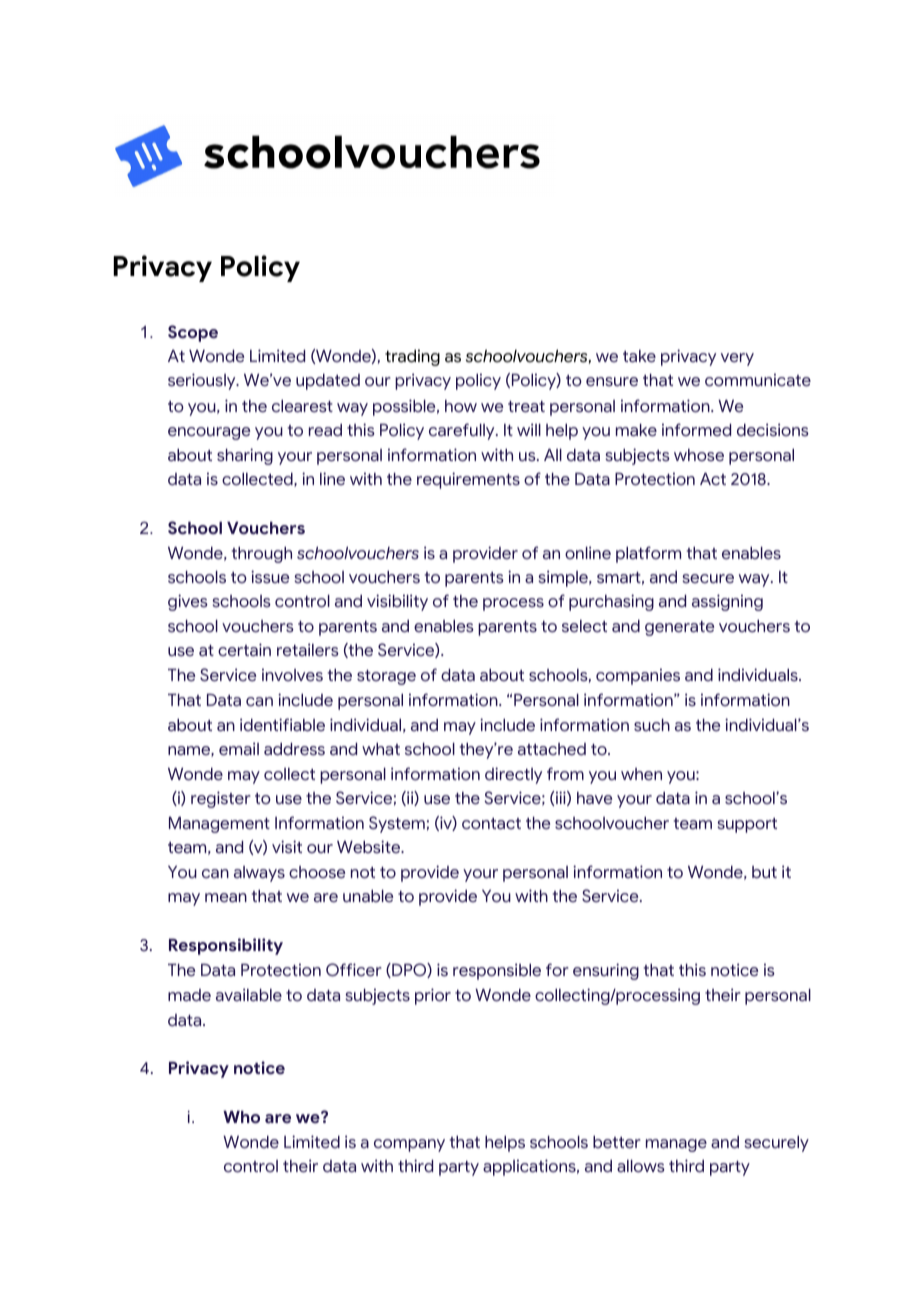 The width and height of the screenshot is (924, 1308). I want to click on trading, so click(412, 357).
